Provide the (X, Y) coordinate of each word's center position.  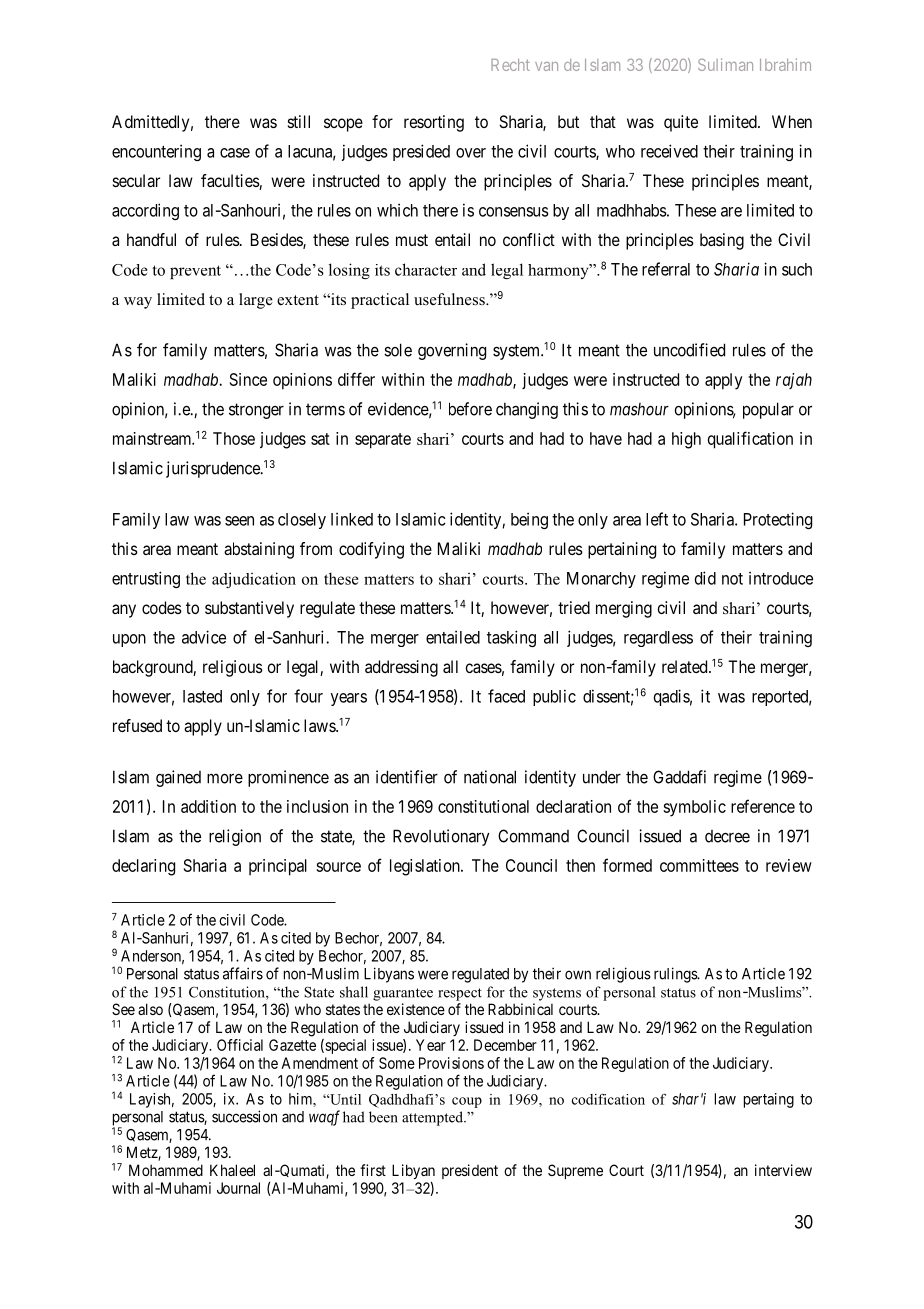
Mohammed (166, 1170)
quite (681, 123)
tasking (511, 638)
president (470, 1171)
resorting (434, 123)
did (705, 578)
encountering (156, 152)
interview (783, 1170)
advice (204, 637)
